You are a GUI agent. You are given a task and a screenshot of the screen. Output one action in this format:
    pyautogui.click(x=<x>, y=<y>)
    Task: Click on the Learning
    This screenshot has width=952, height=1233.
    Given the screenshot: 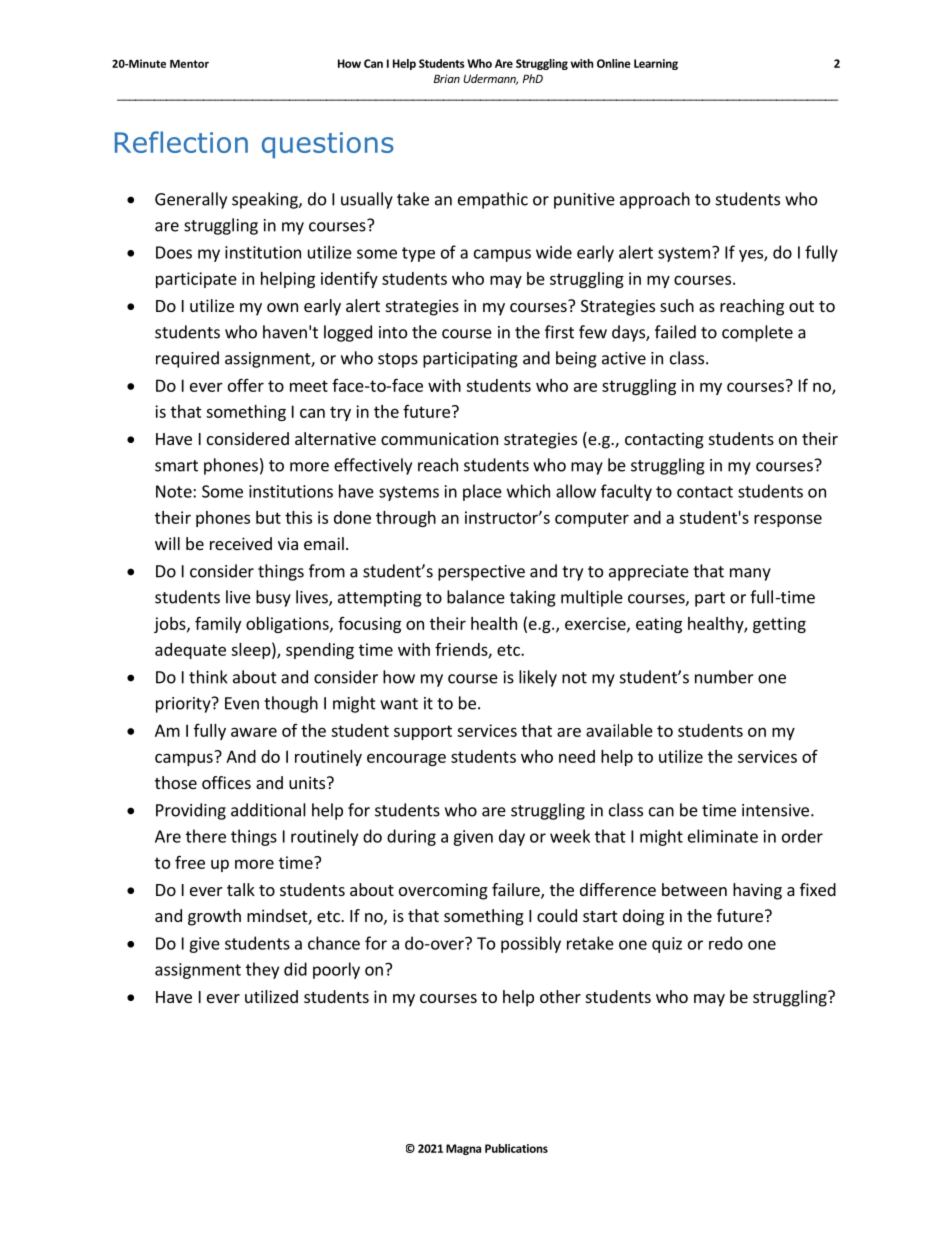 What is the action you would take?
    pyautogui.click(x=656, y=64)
